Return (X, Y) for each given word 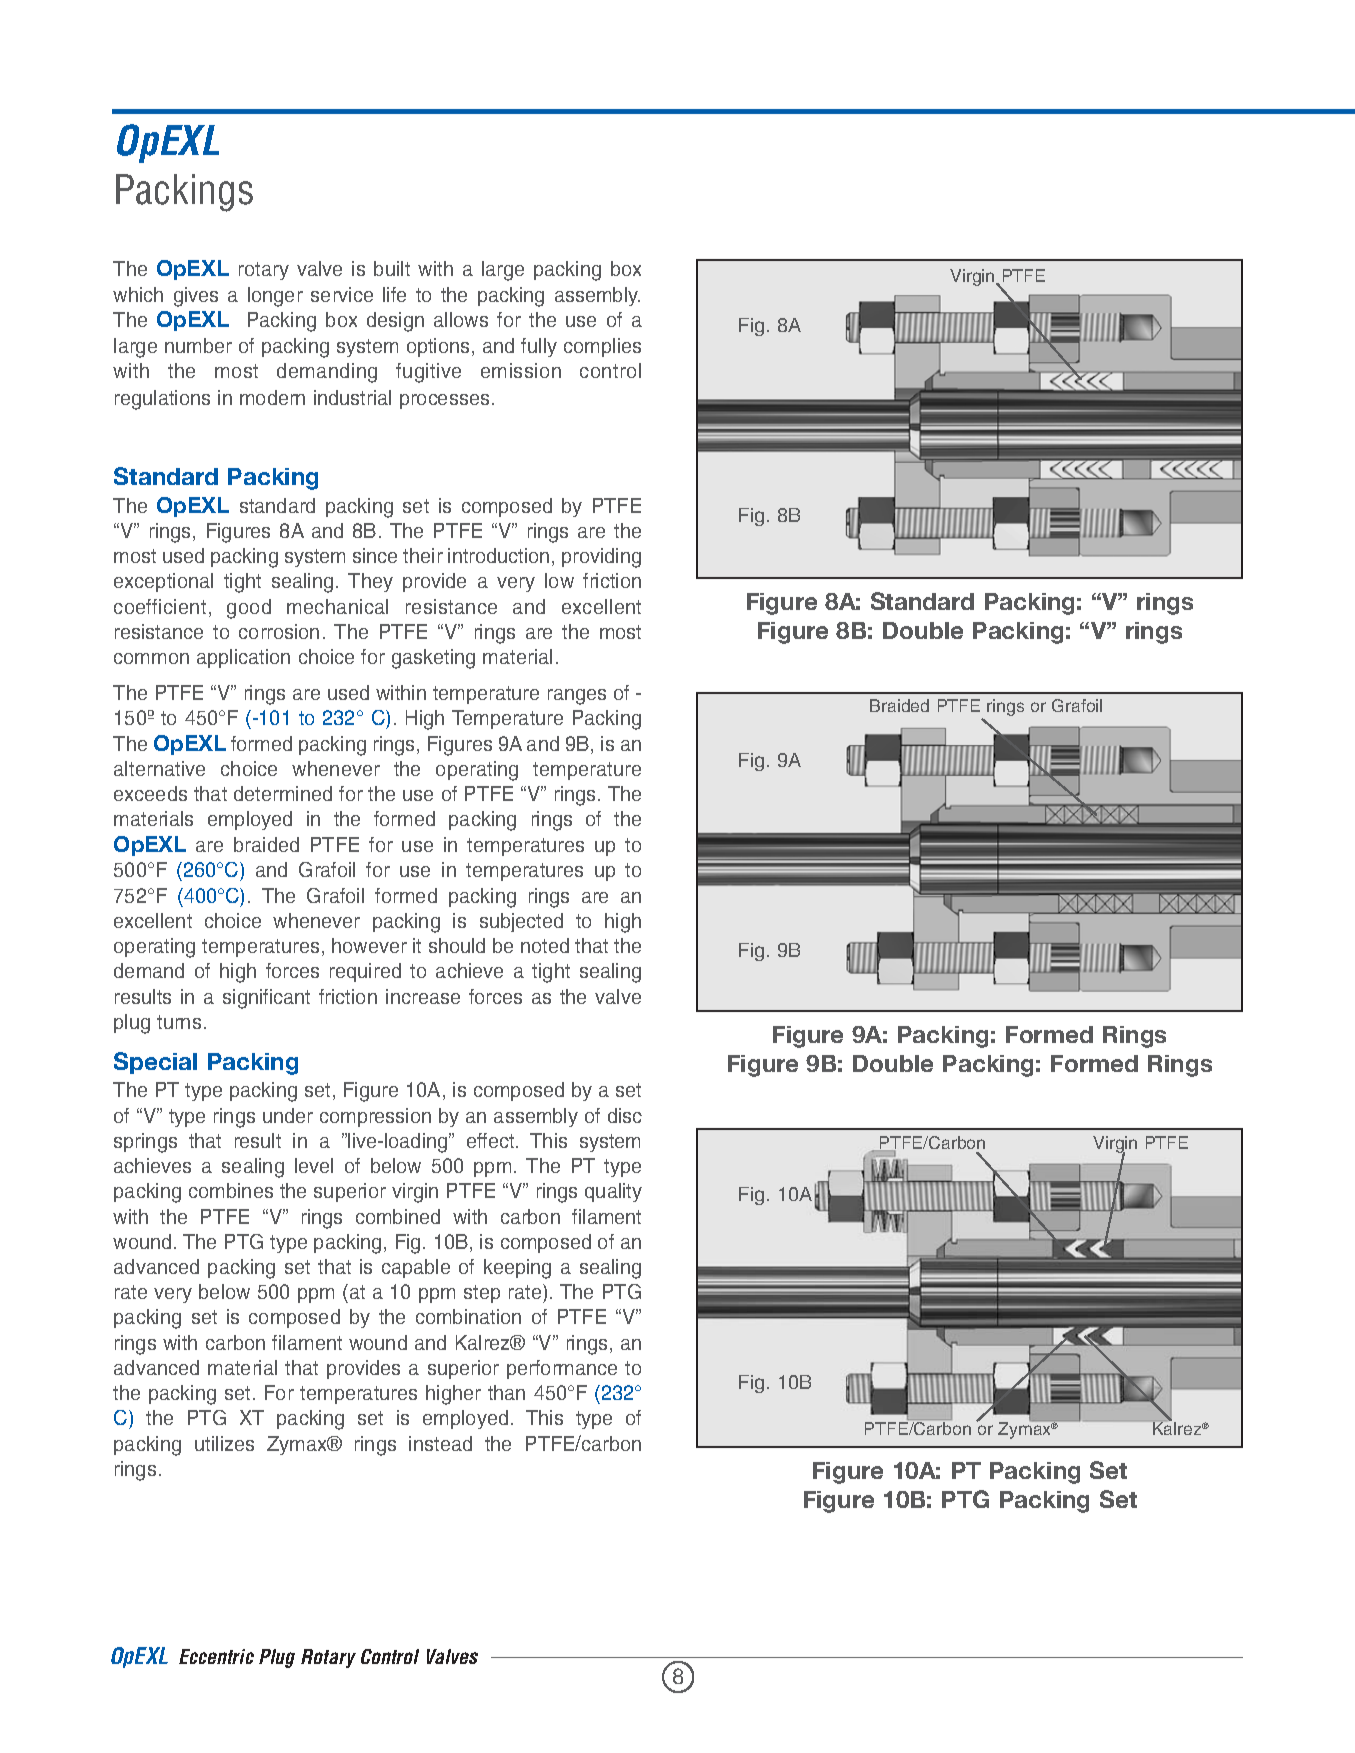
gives (196, 297)
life (394, 294)
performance (562, 1369)
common (151, 658)
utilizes (224, 1443)
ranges (577, 697)
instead (440, 1443)
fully (539, 347)
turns (179, 1022)
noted (545, 945)
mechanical (337, 606)
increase (423, 996)
